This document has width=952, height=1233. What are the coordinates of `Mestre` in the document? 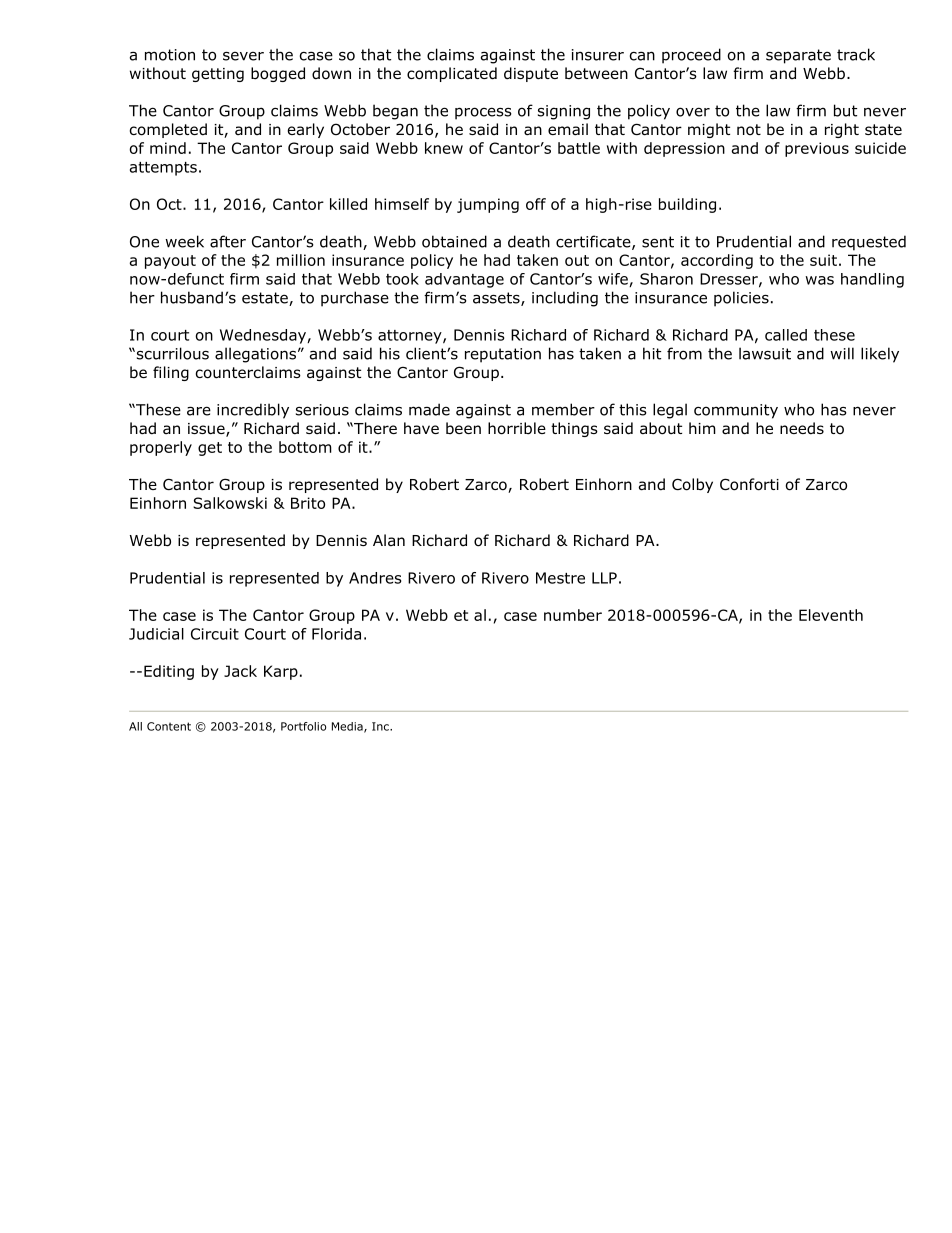 It's located at (560, 578).
